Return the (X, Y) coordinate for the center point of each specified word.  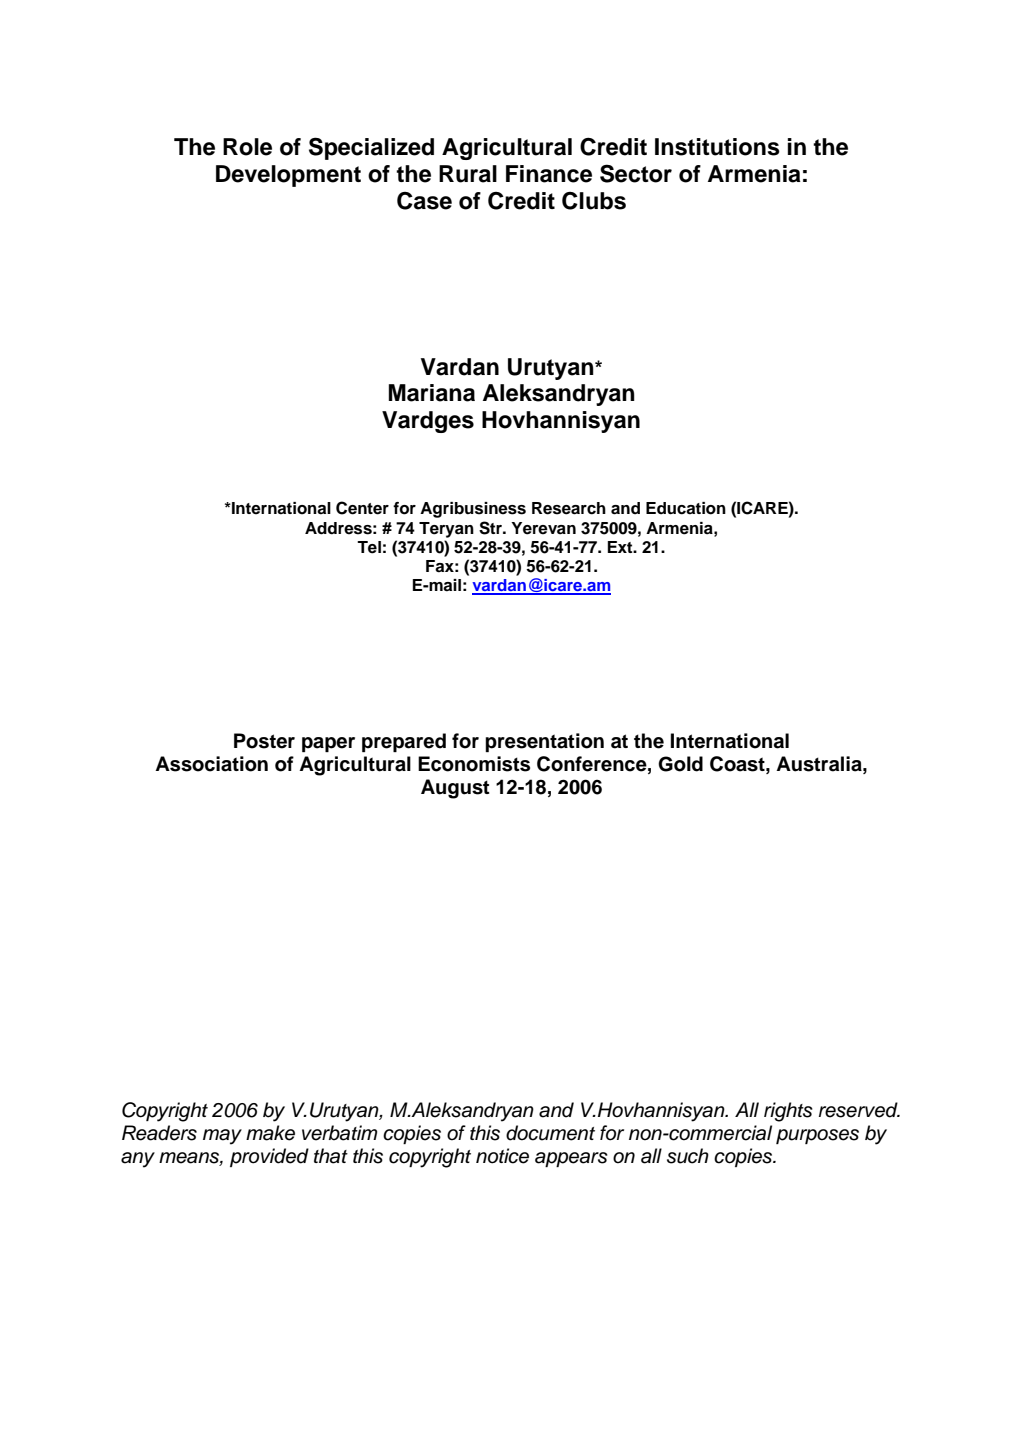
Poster (264, 741)
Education (686, 508)
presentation (544, 742)
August (455, 789)
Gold (680, 764)
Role (247, 147)
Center (362, 508)
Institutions (717, 147)
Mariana (432, 393)
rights (788, 1112)
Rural (468, 174)
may (222, 1137)
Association (211, 764)
